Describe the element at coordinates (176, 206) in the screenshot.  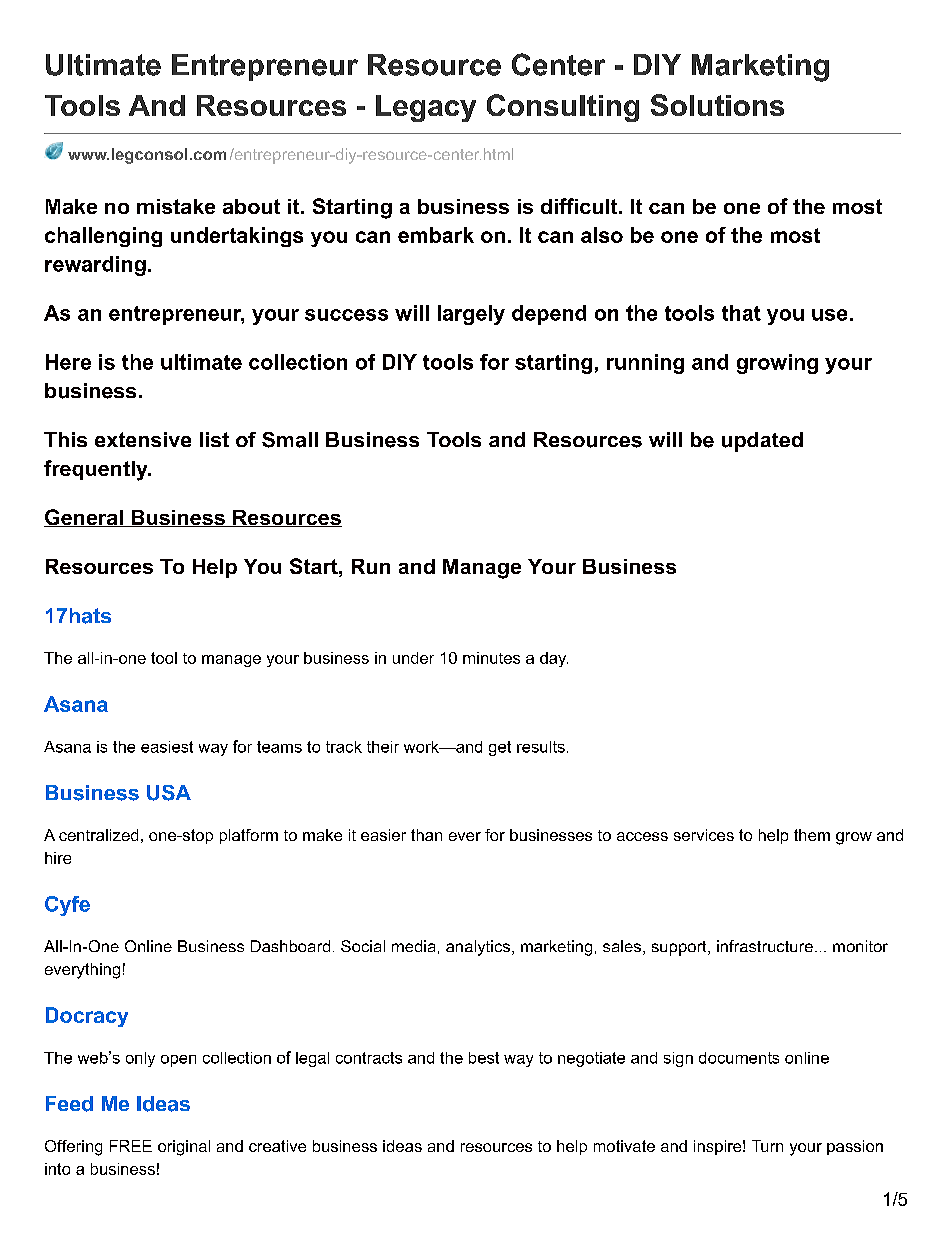
I see `mistake` at that location.
